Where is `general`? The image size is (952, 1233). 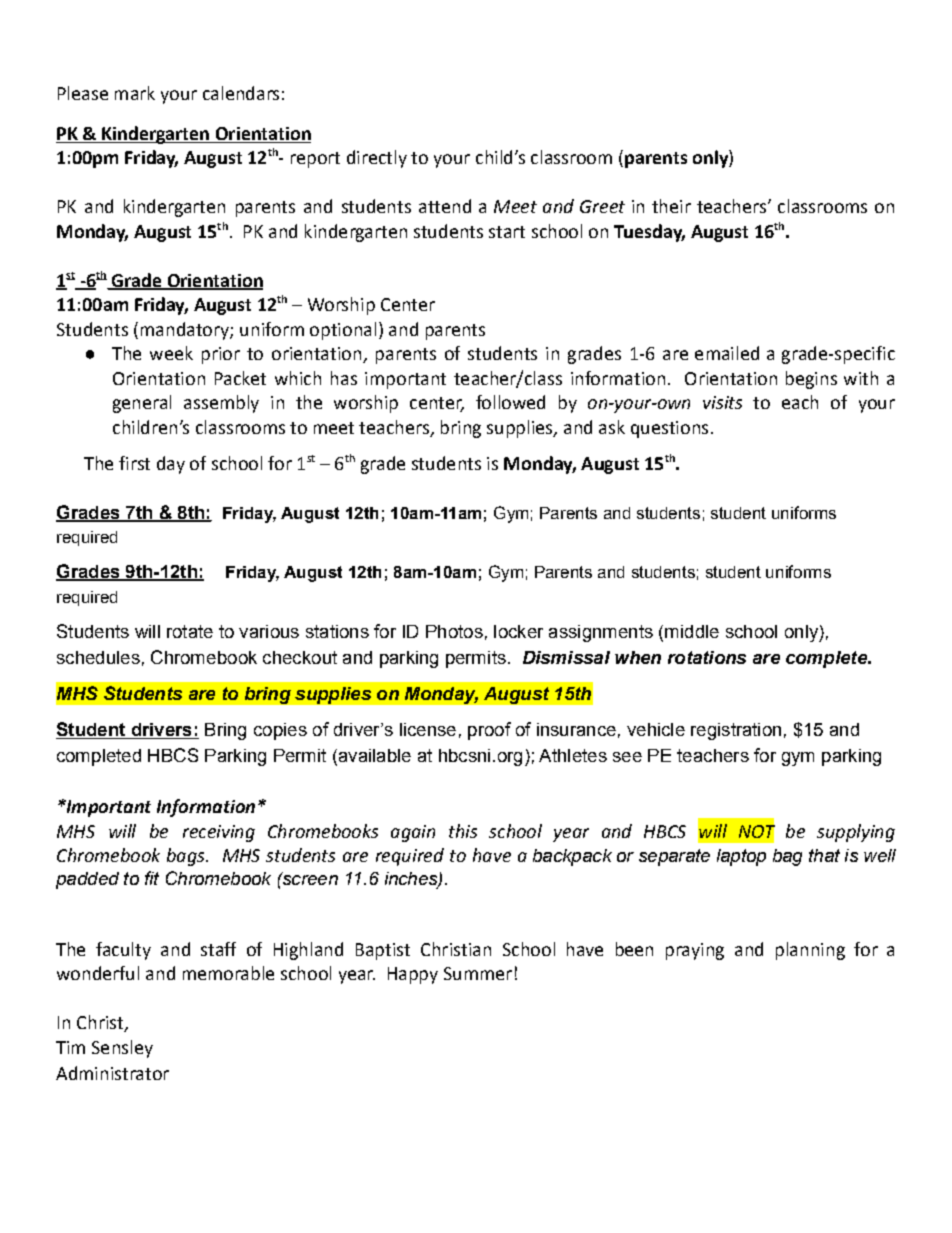
general is located at coordinates (142, 404).
